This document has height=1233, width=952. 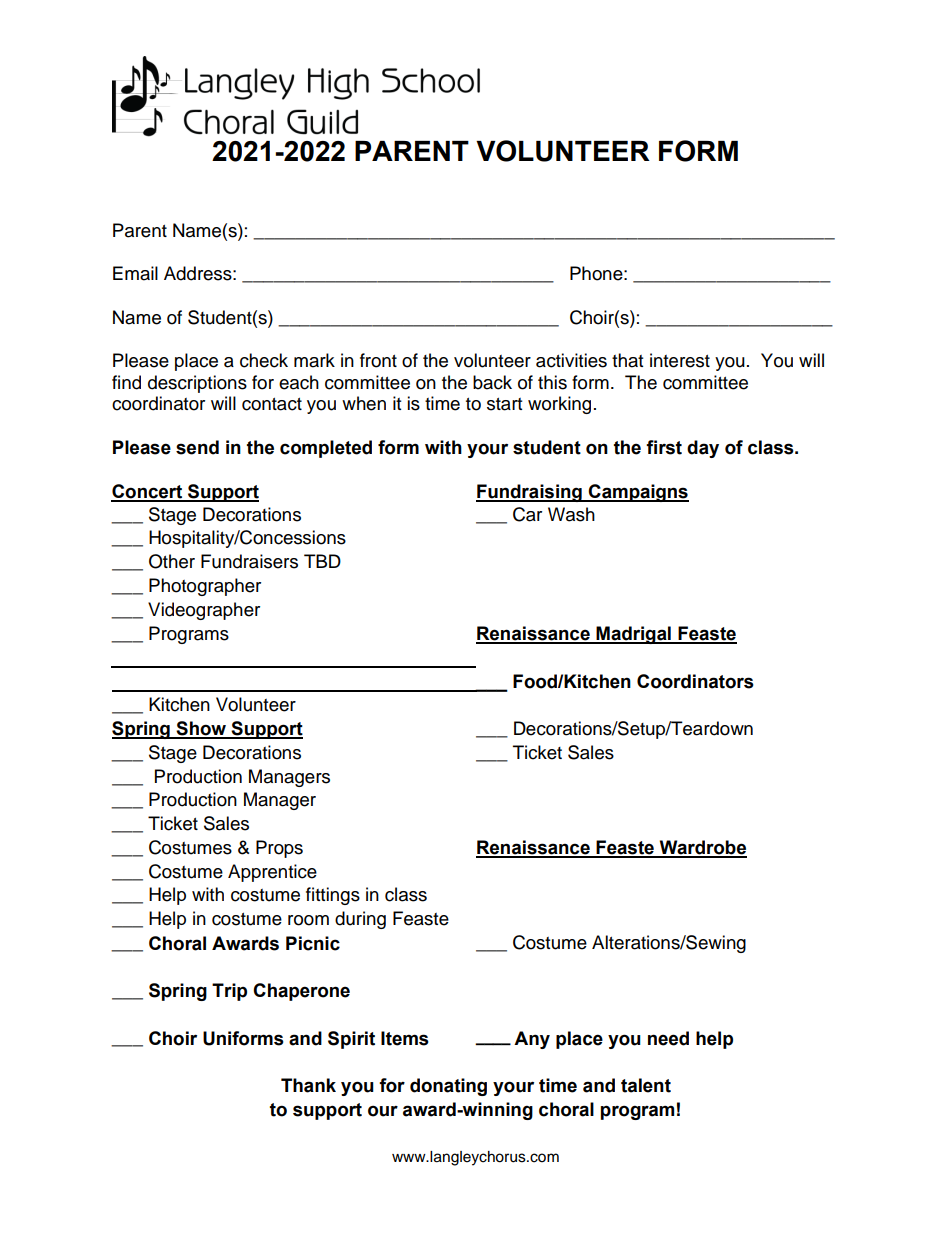 What do you see at coordinates (627, 360) in the document?
I see `that` at bounding box center [627, 360].
